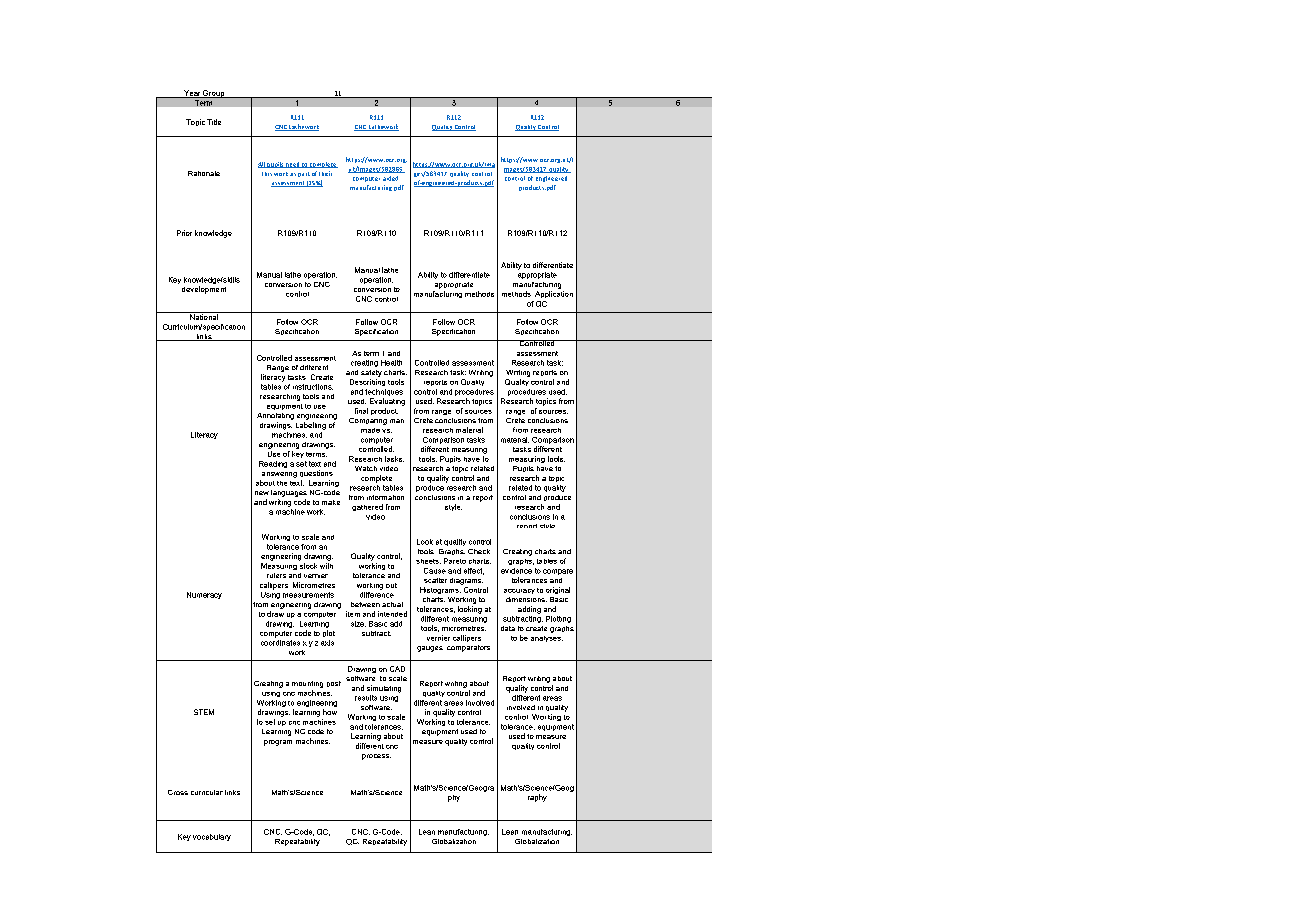 Image resolution: width=1308 pixels, height=924 pixels. Describe the element at coordinates (292, 165) in the image. I see `need` at that location.
